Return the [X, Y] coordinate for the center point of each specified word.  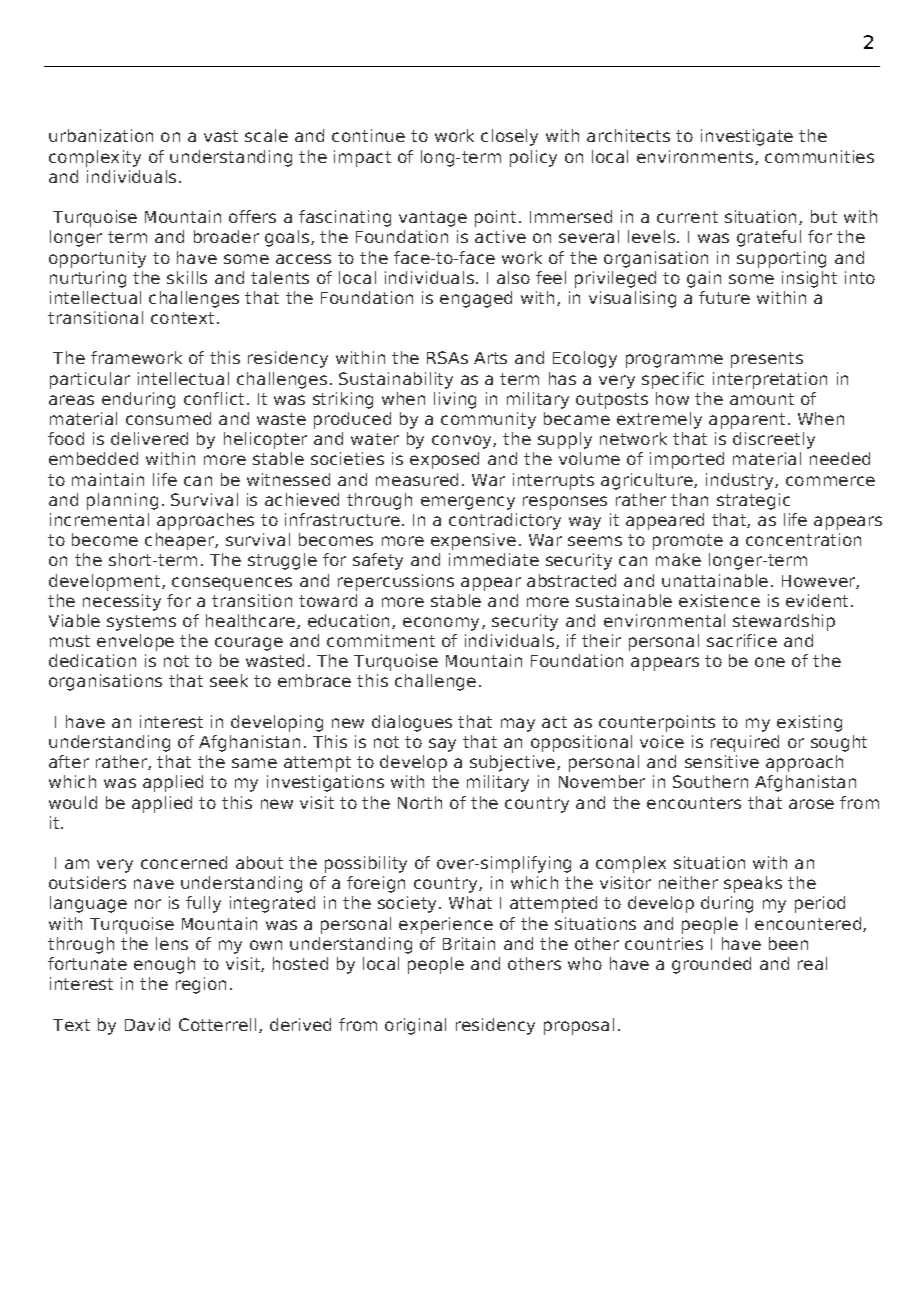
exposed [444, 460]
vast [221, 136]
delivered [149, 438]
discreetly [774, 440]
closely [509, 137]
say [442, 745]
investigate [747, 137]
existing [809, 723]
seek [229, 680]
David [147, 1024]
